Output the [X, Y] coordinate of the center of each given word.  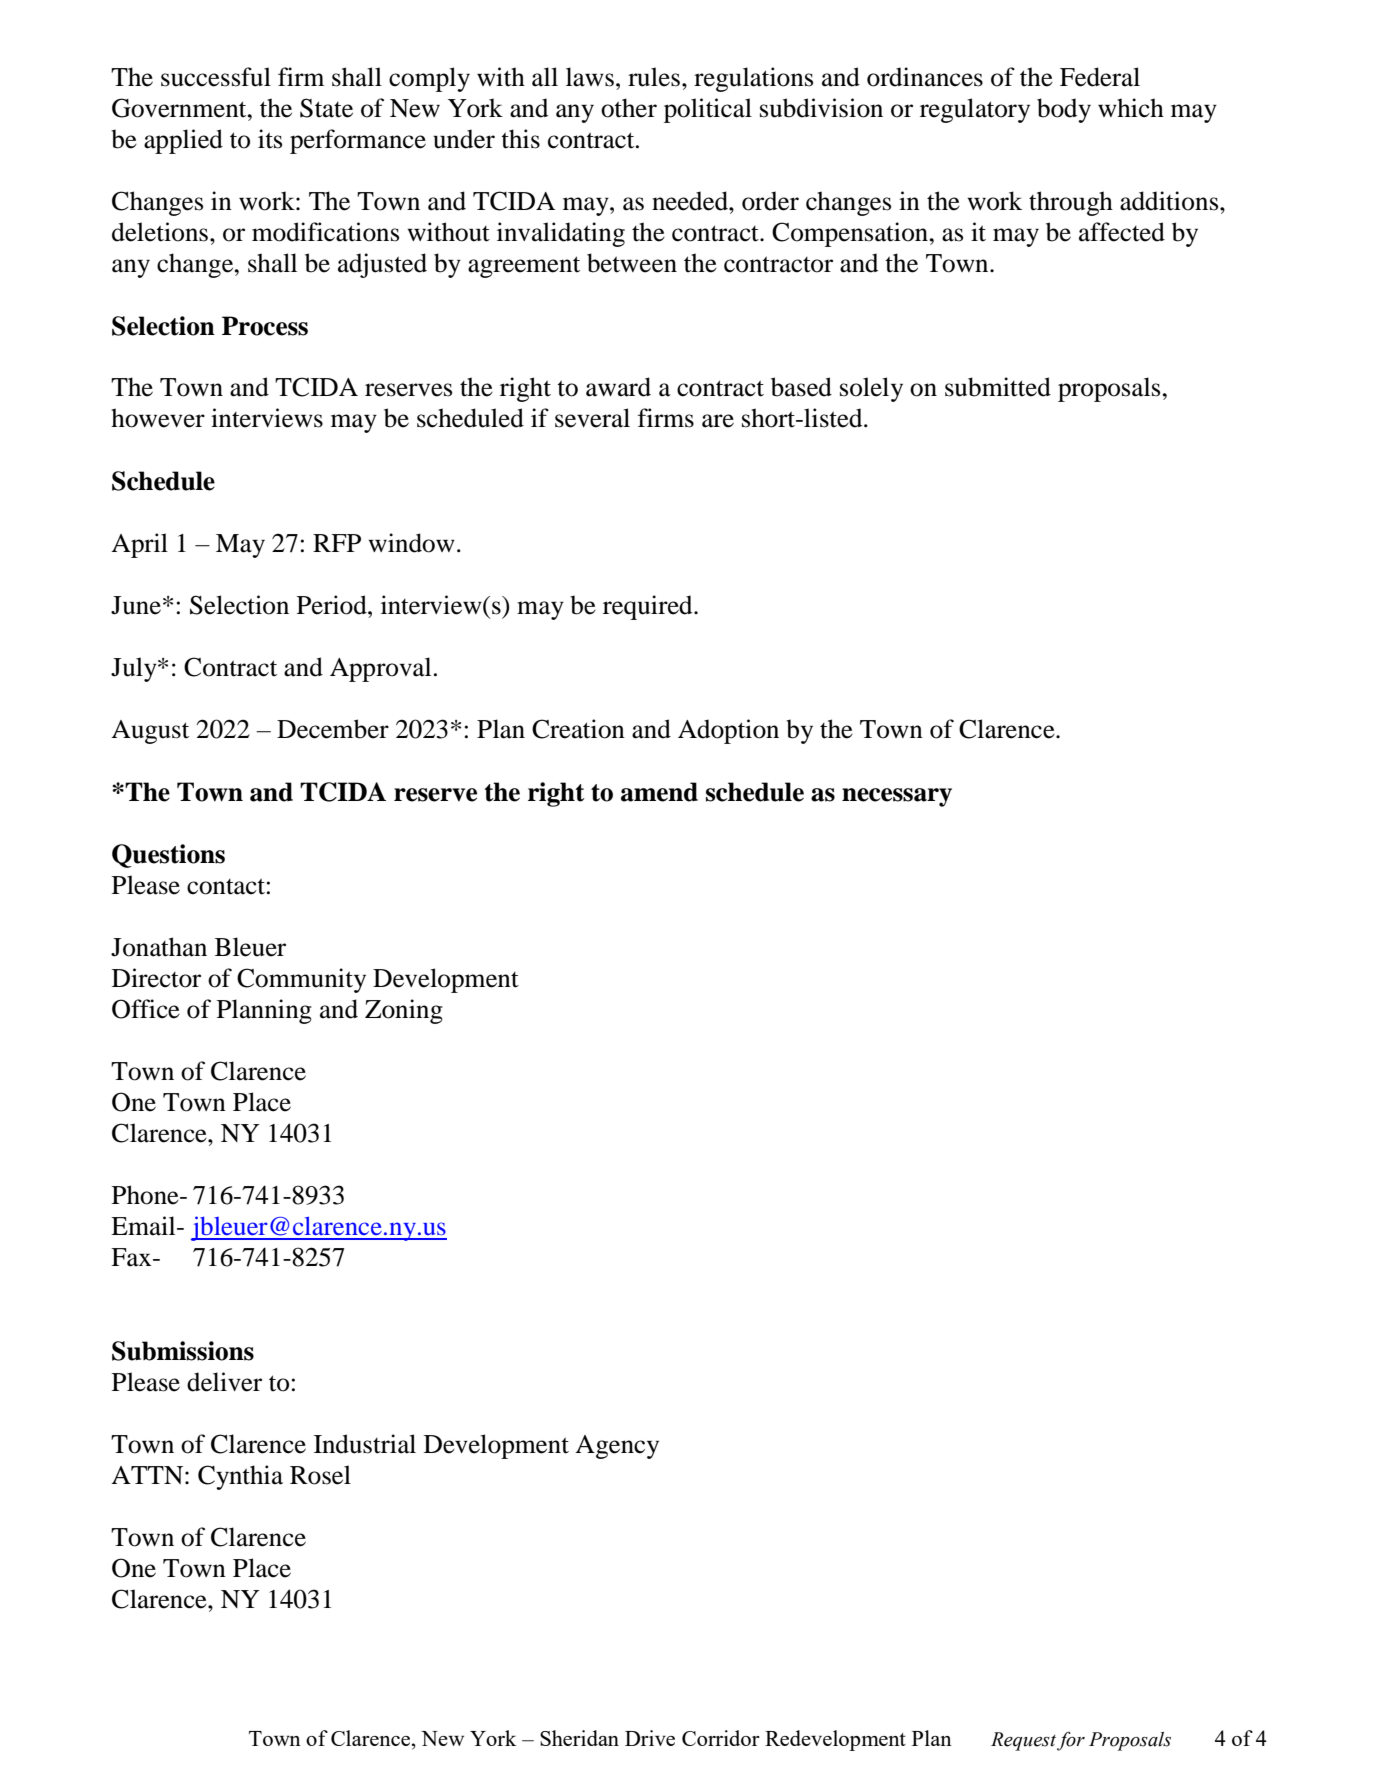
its [270, 139]
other [629, 108]
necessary [897, 797]
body [1064, 110]
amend [659, 792]
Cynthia [240, 1477]
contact [226, 886]
